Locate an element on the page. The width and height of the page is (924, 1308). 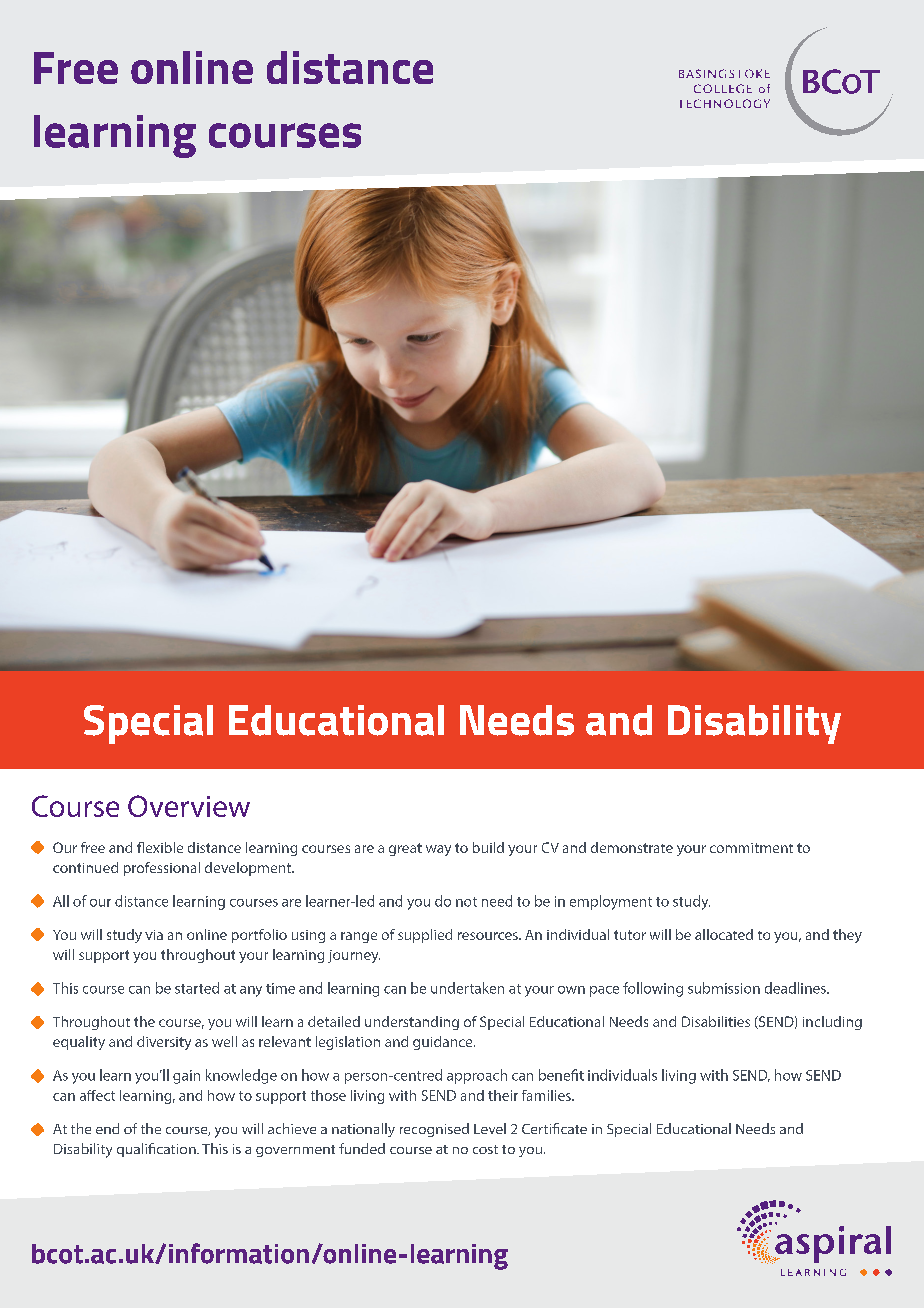
qualification is located at coordinates (157, 1150).
